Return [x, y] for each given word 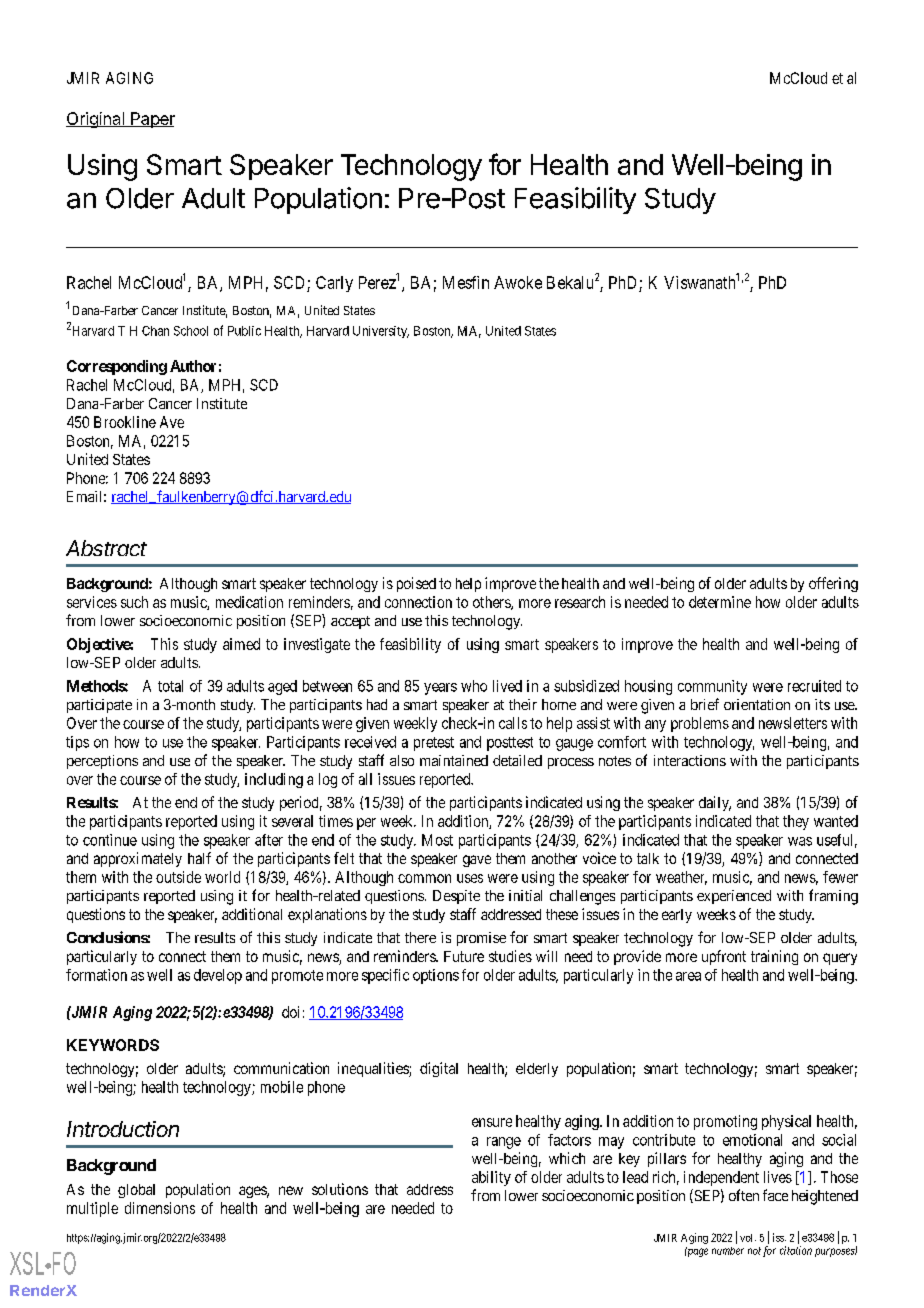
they [796, 822]
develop [218, 976]
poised [416, 584]
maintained [454, 760]
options [436, 976]
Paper [152, 120]
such [134, 602]
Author [193, 366]
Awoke [518, 282]
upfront [724, 957]
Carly [334, 284]
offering [833, 584]
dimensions [160, 1208]
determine [720, 602]
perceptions [102, 762]
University [381, 332]
